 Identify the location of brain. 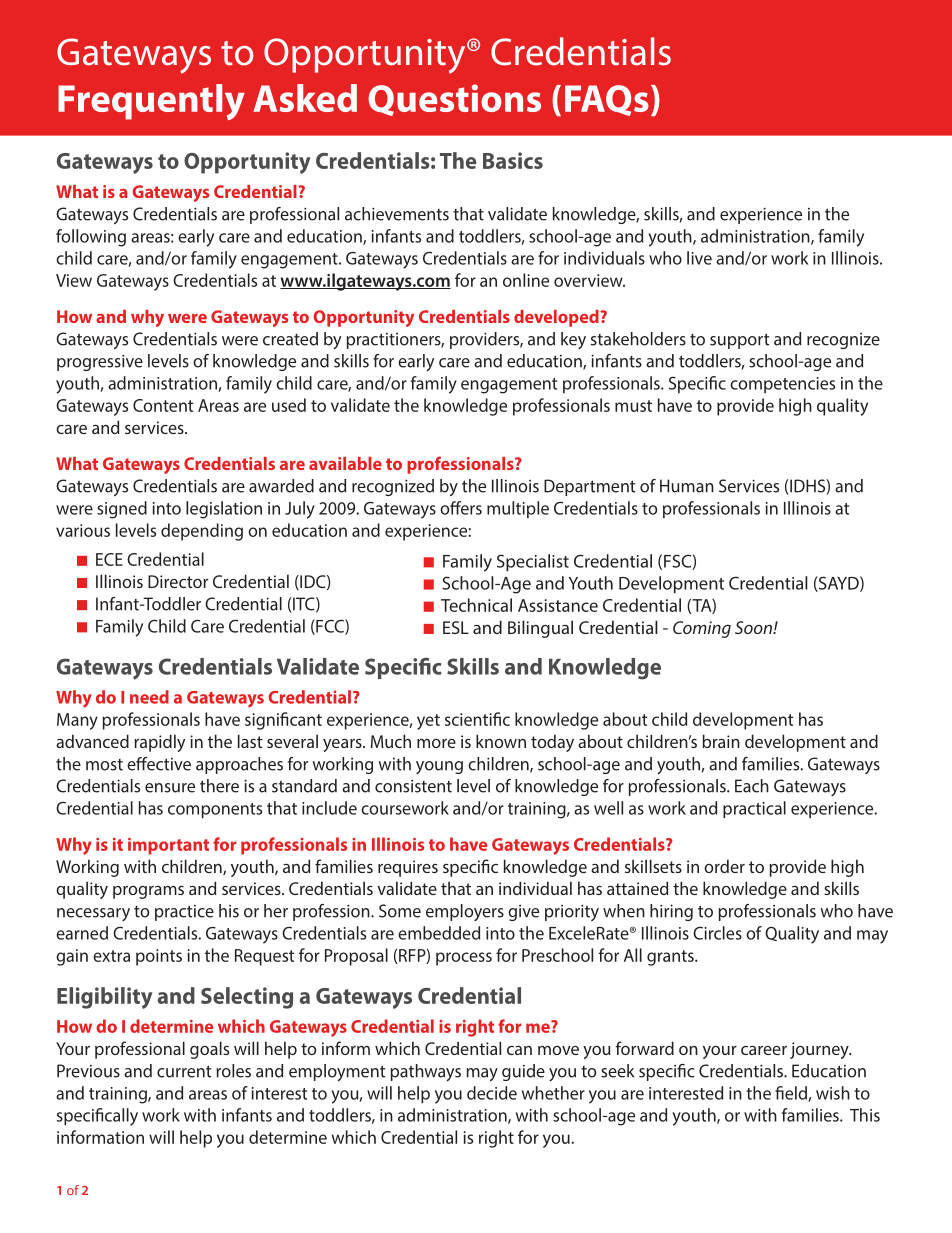
(721, 741).
